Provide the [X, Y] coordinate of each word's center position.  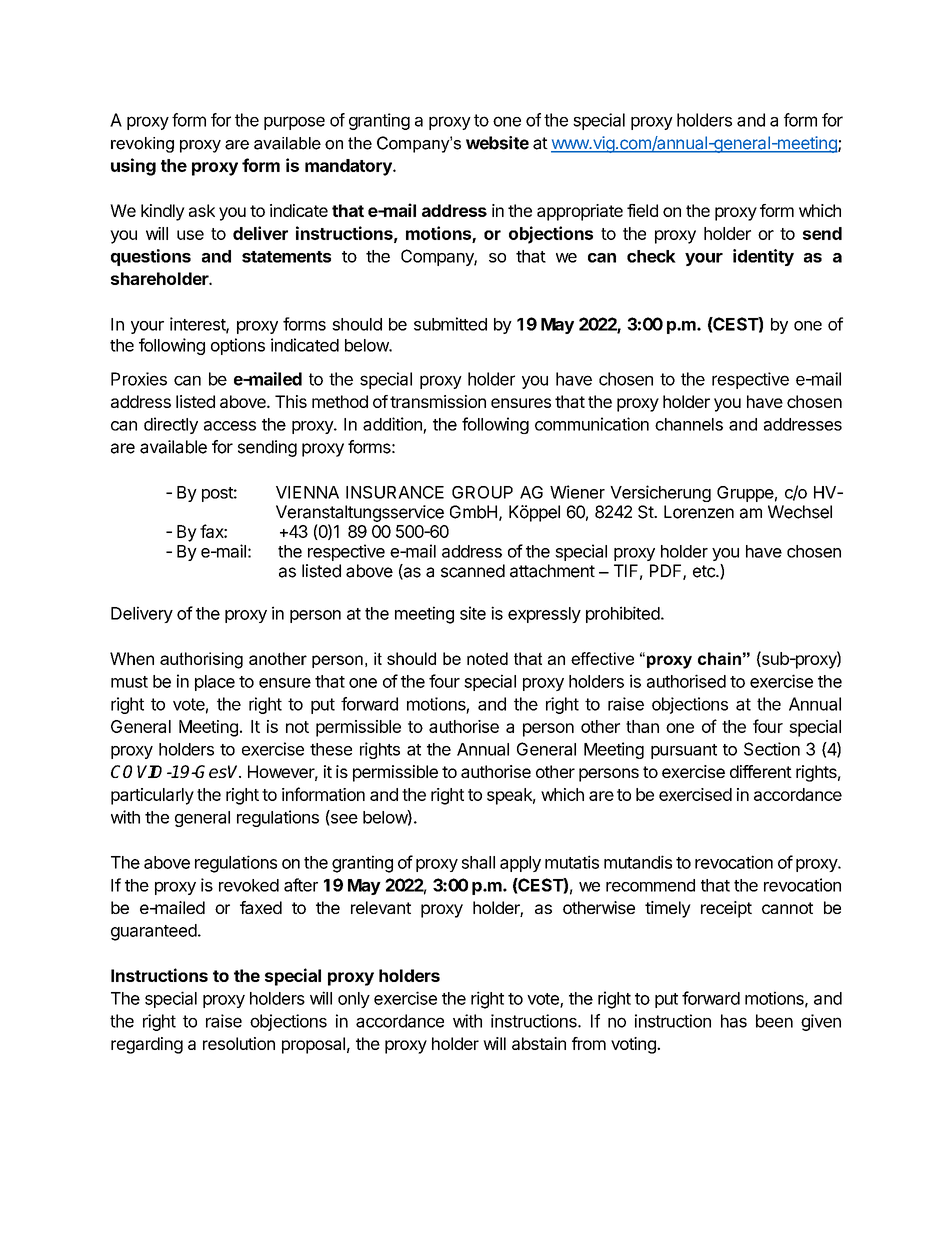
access [230, 426]
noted [487, 658]
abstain [539, 1043]
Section [772, 749]
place [215, 683]
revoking [142, 145]
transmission [438, 401]
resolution [239, 1043]
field [642, 210]
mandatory [349, 167]
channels [689, 424]
